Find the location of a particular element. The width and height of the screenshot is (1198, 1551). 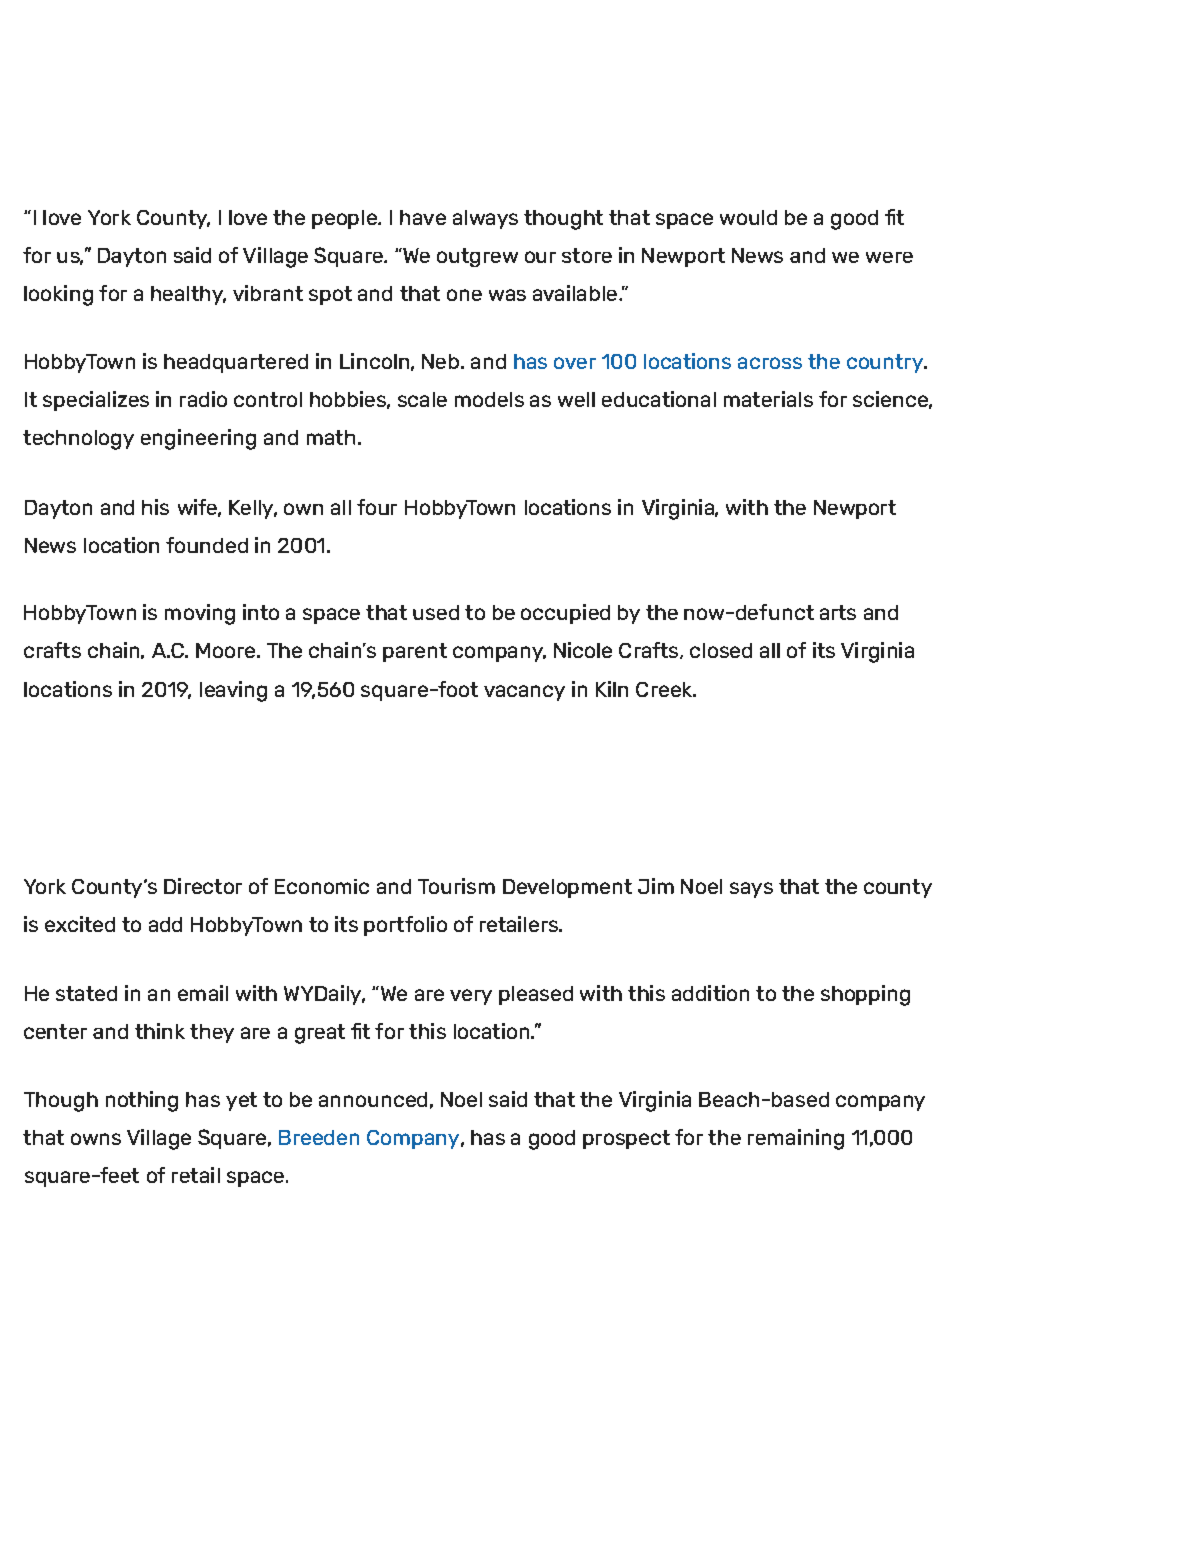

outgrew is located at coordinates (477, 257).
